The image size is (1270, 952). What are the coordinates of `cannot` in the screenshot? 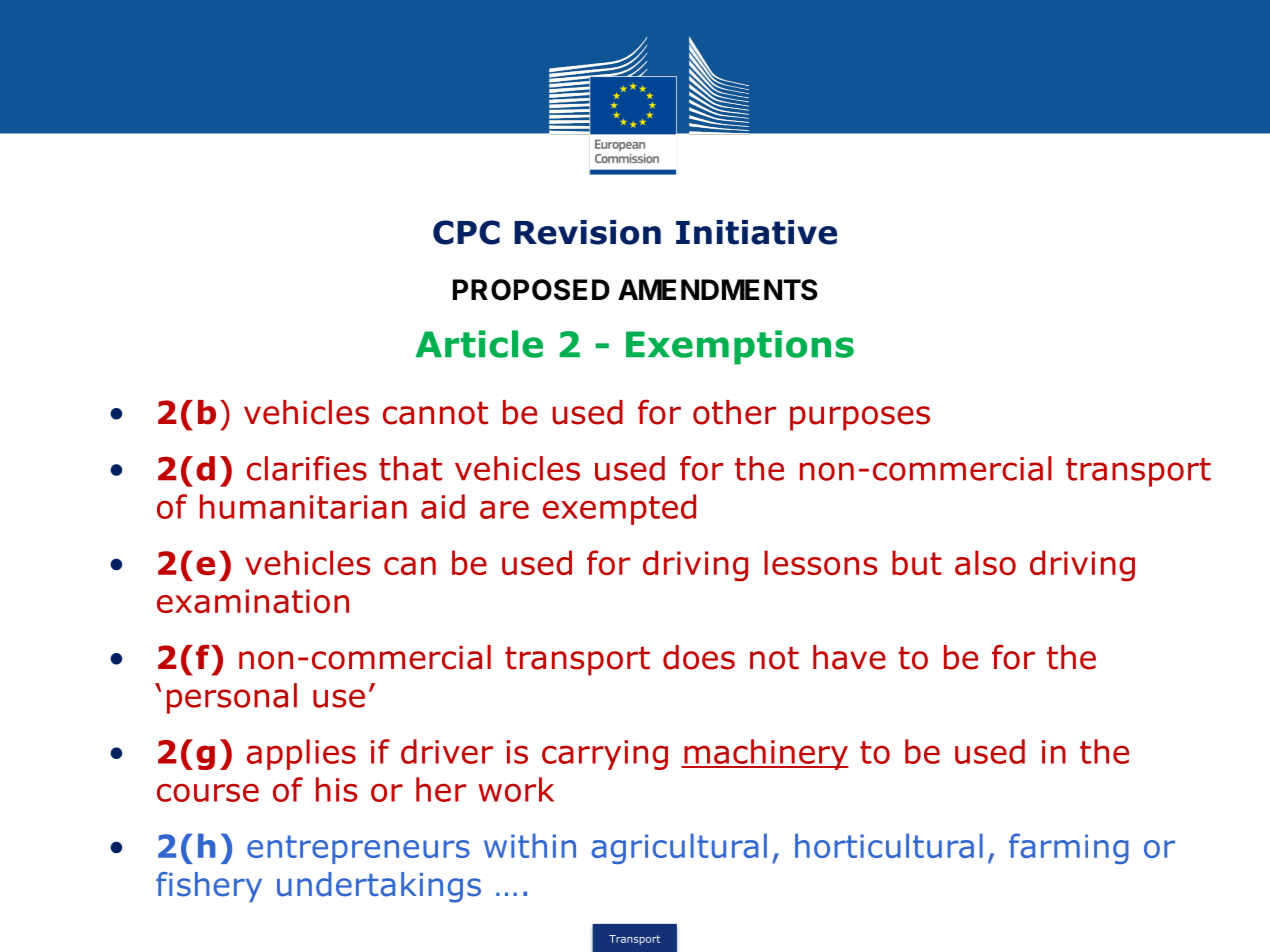 It's located at (435, 413).
